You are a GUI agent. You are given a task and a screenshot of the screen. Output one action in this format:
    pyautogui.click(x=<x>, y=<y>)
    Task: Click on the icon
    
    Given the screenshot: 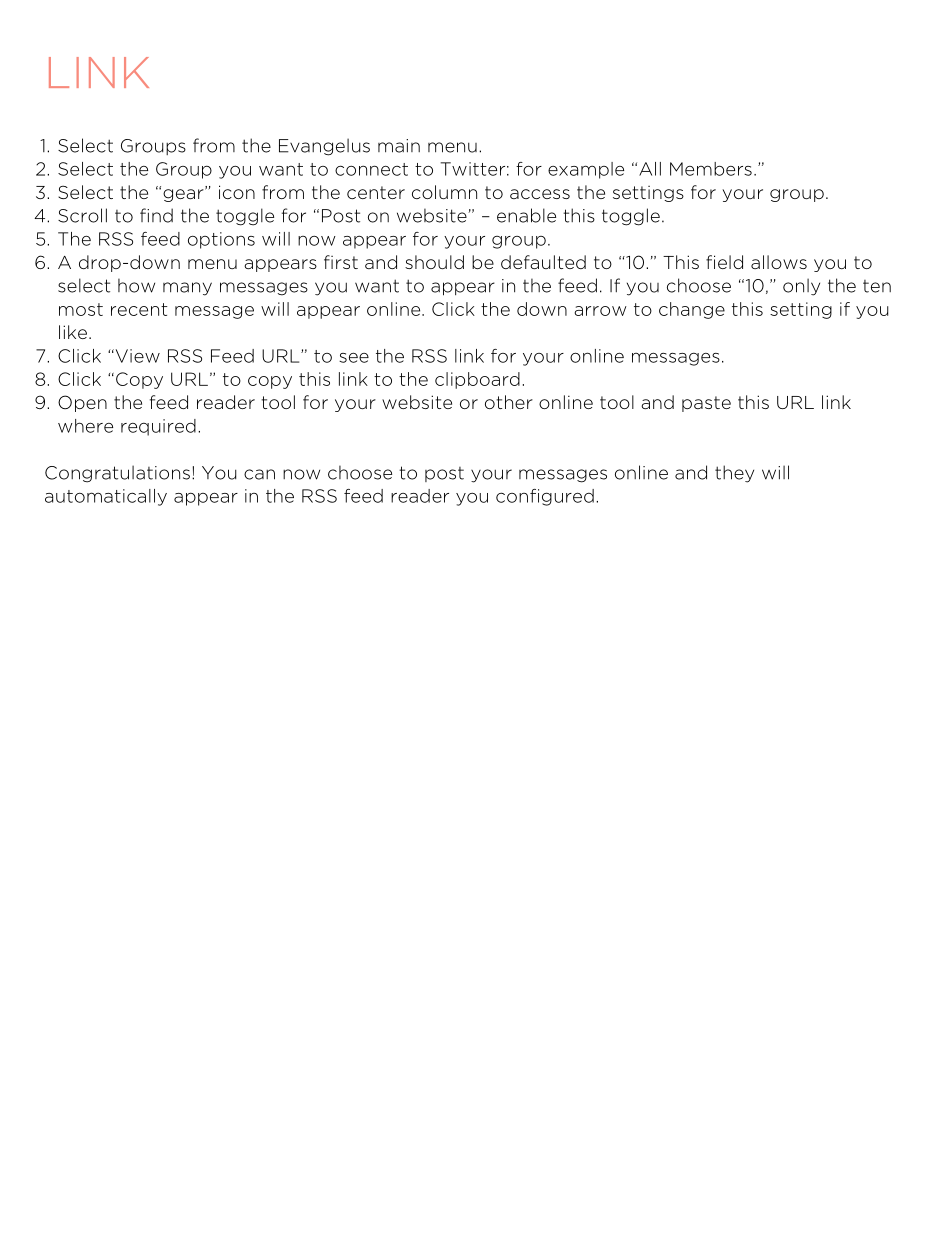 What is the action you would take?
    pyautogui.click(x=237, y=192)
